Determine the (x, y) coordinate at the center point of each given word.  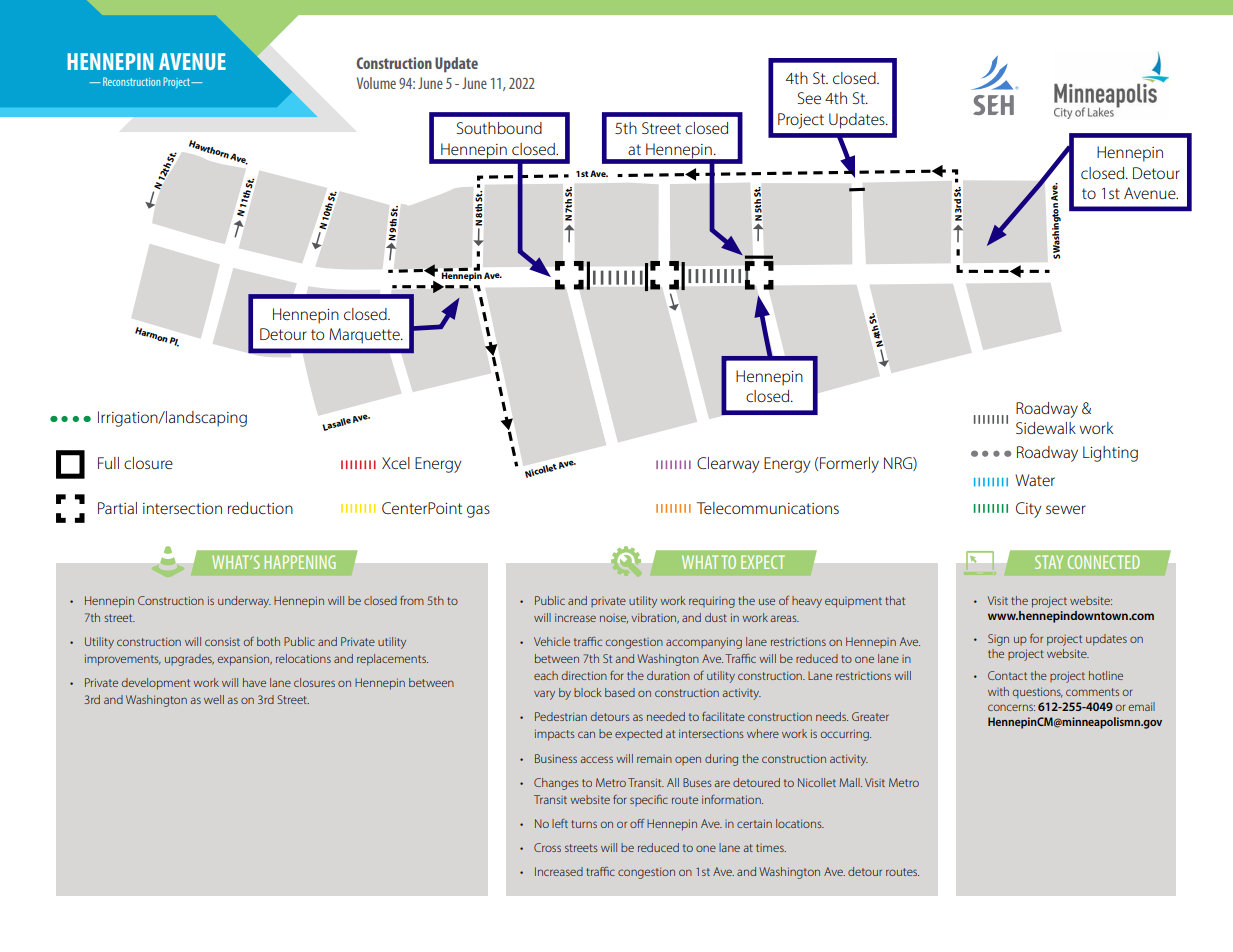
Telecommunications (768, 508)
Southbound (499, 128)
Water (1035, 480)
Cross (547, 847)
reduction (260, 508)
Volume (376, 83)
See (809, 98)
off (637, 823)
